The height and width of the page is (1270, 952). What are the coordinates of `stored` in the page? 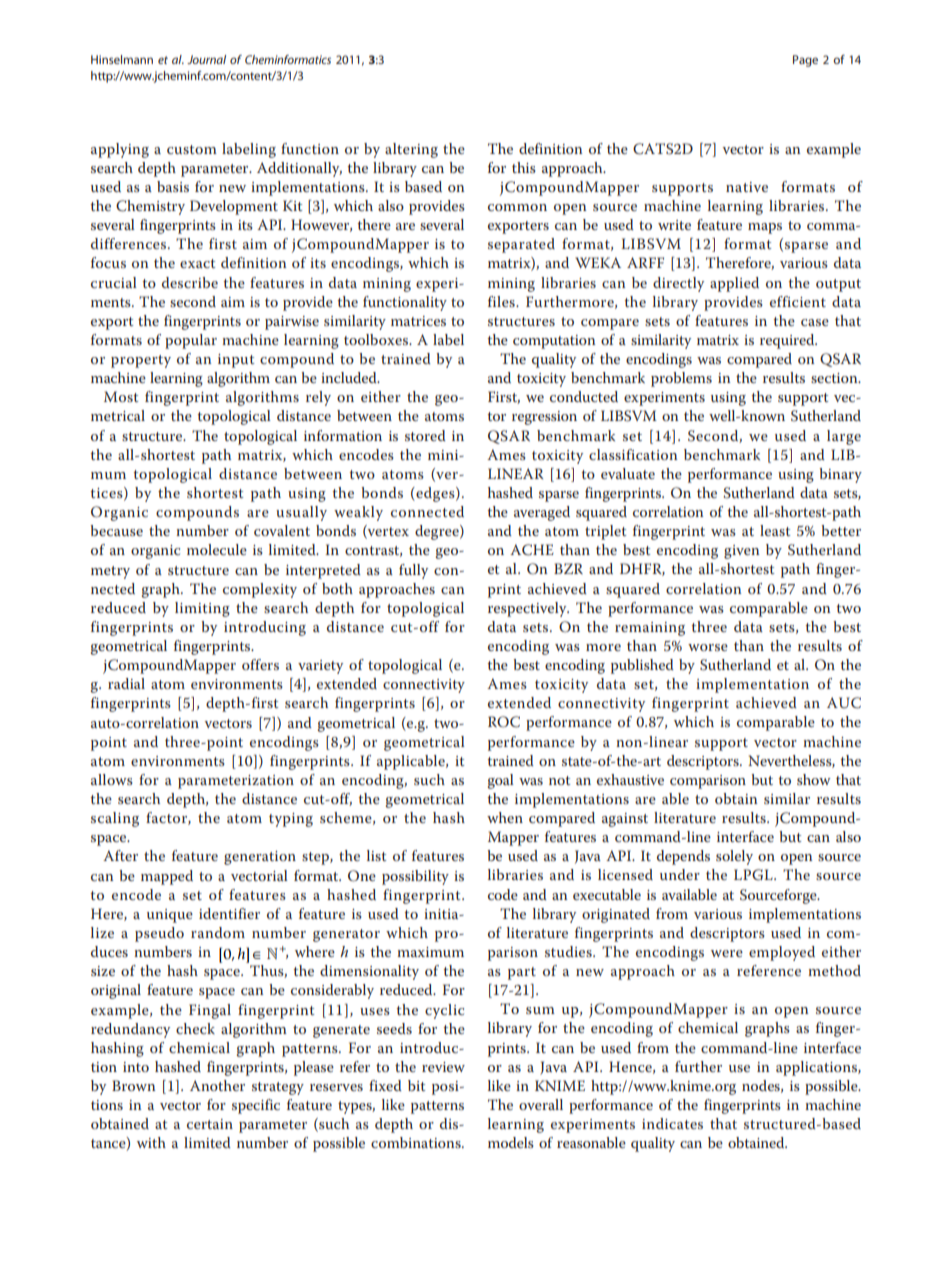 It's located at (425, 435).
